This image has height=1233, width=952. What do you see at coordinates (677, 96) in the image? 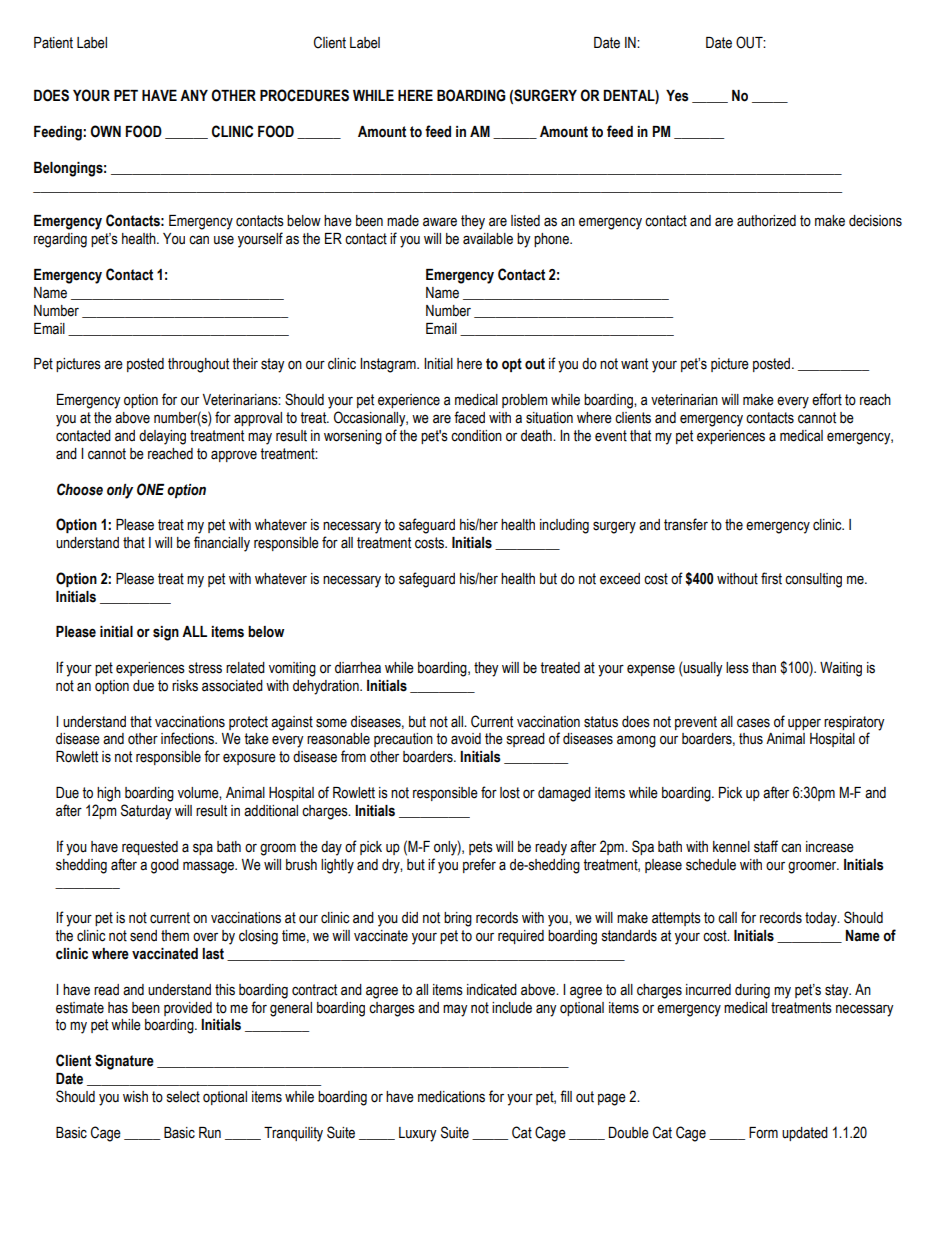
I see `Yes` at bounding box center [677, 96].
